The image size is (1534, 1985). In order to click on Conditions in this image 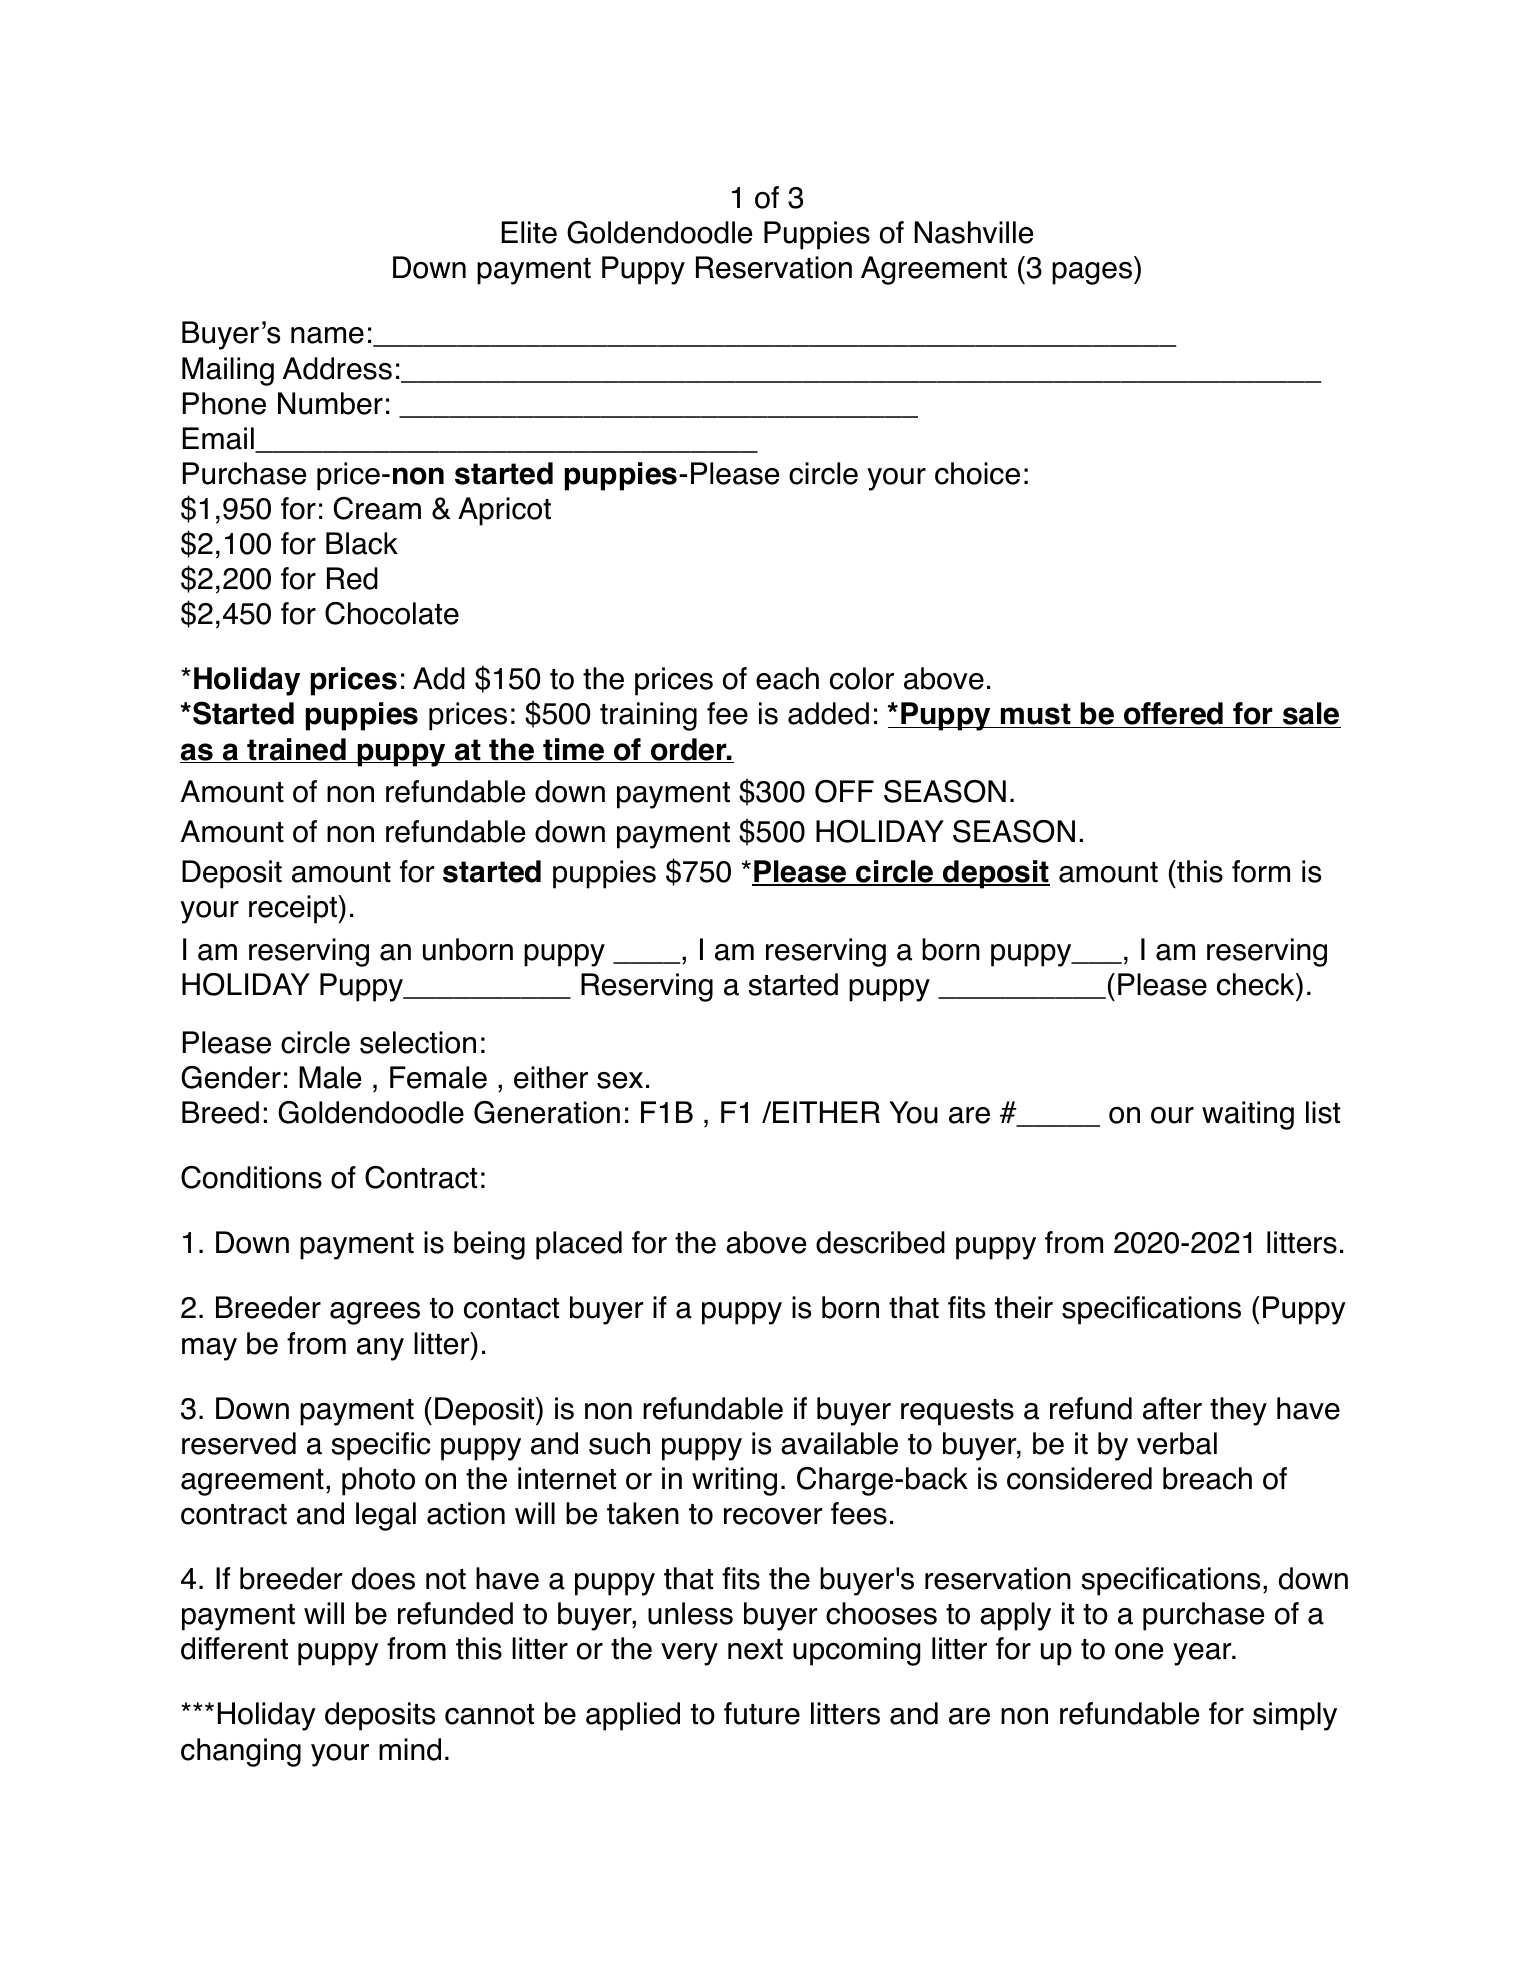, I will do `click(251, 1177)`.
